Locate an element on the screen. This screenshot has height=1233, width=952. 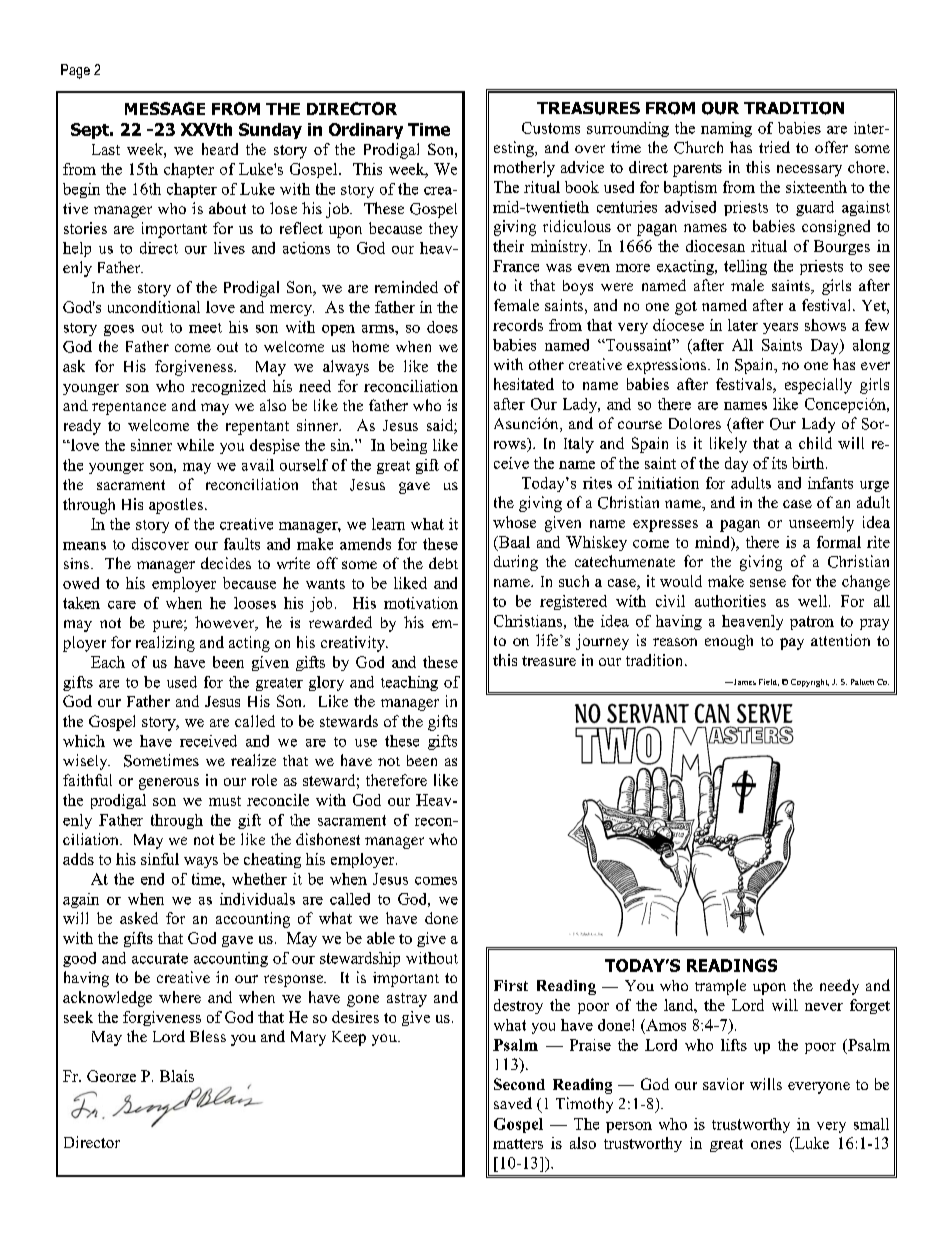
well is located at coordinates (814, 601).
